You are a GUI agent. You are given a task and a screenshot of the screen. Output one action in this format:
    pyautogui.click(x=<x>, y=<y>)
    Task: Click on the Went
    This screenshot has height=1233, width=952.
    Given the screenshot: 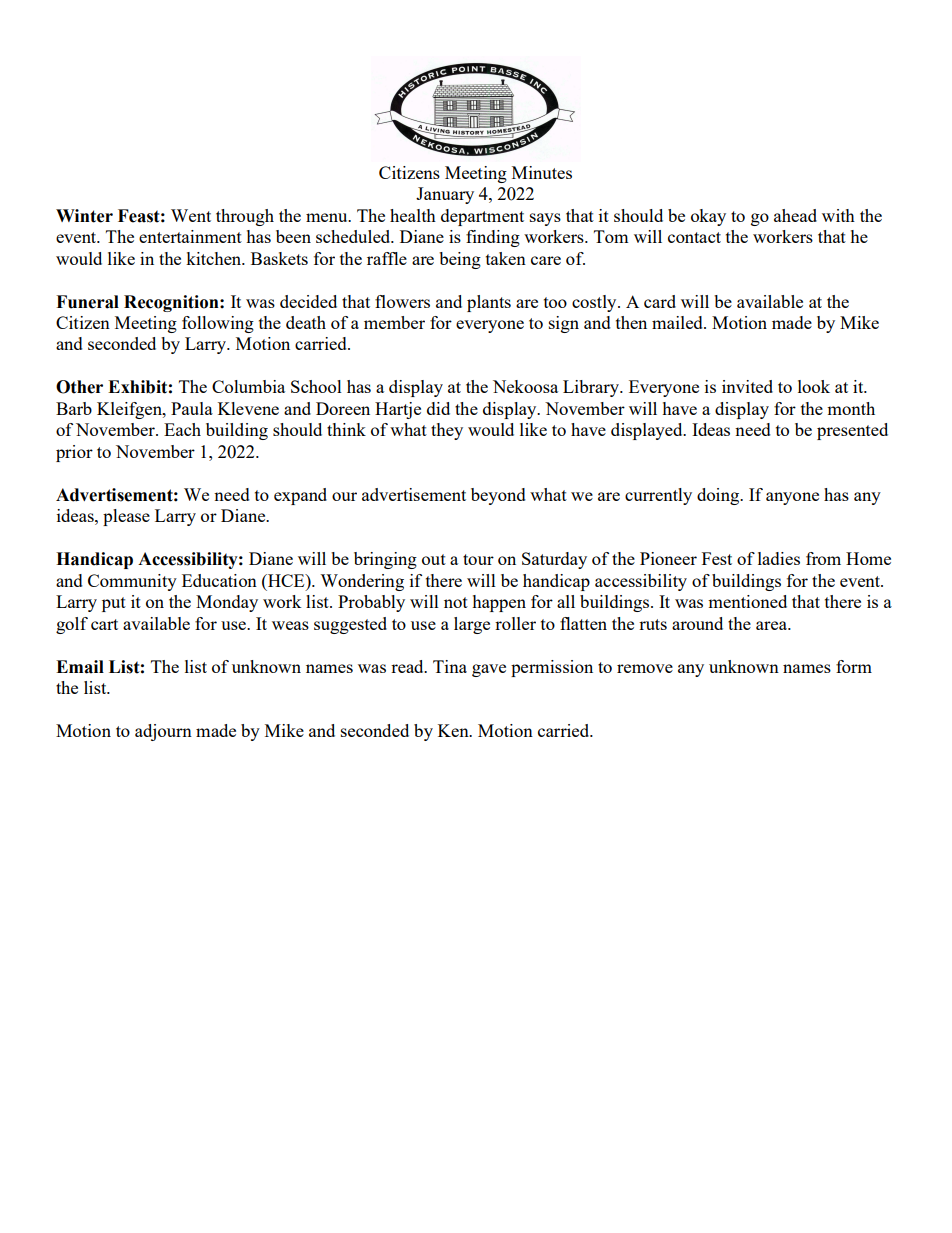 What is the action you would take?
    pyautogui.click(x=191, y=215)
